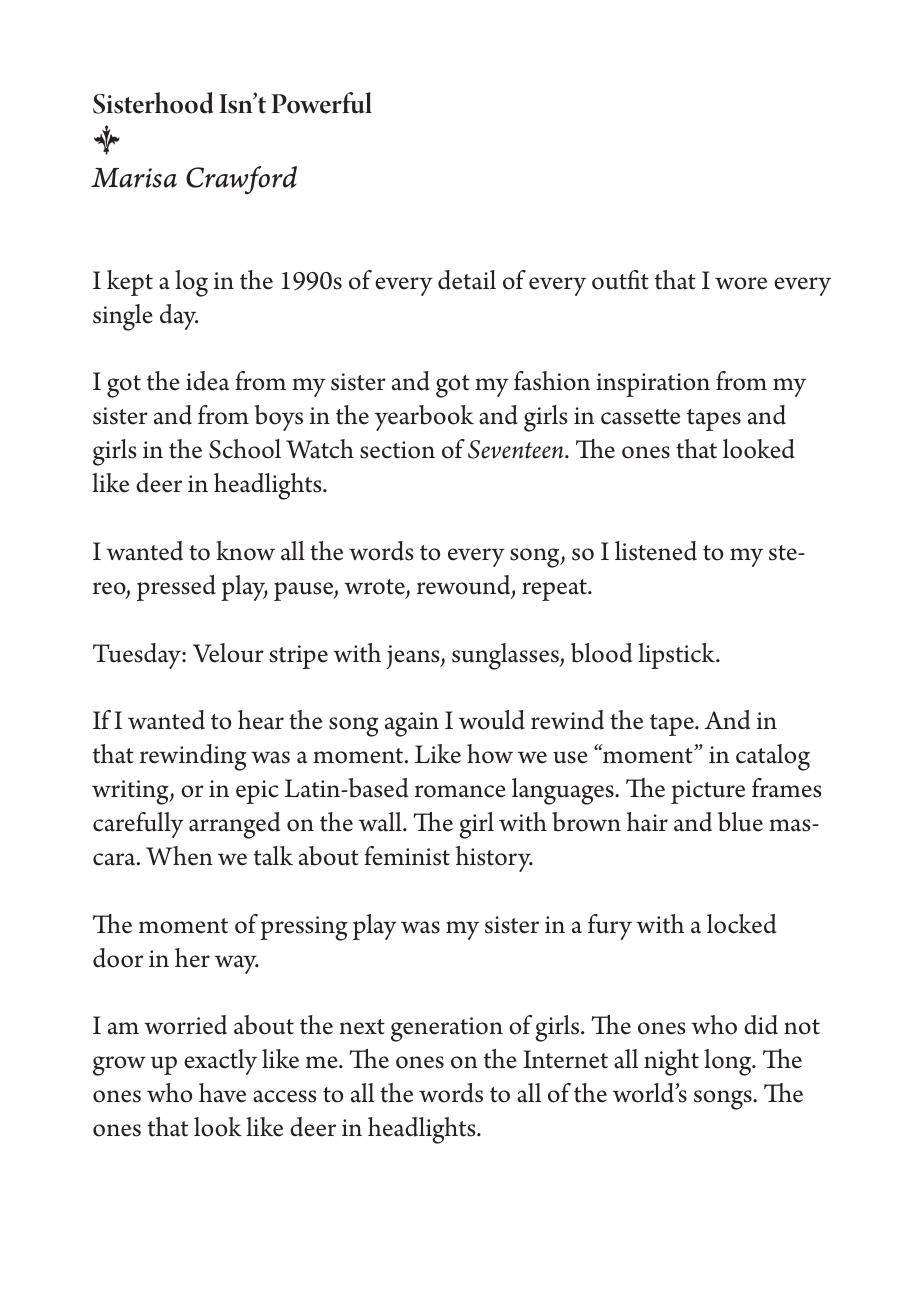 This document has height=1294, width=924. What do you see at coordinates (321, 103) in the document?
I see `Powerful` at bounding box center [321, 103].
